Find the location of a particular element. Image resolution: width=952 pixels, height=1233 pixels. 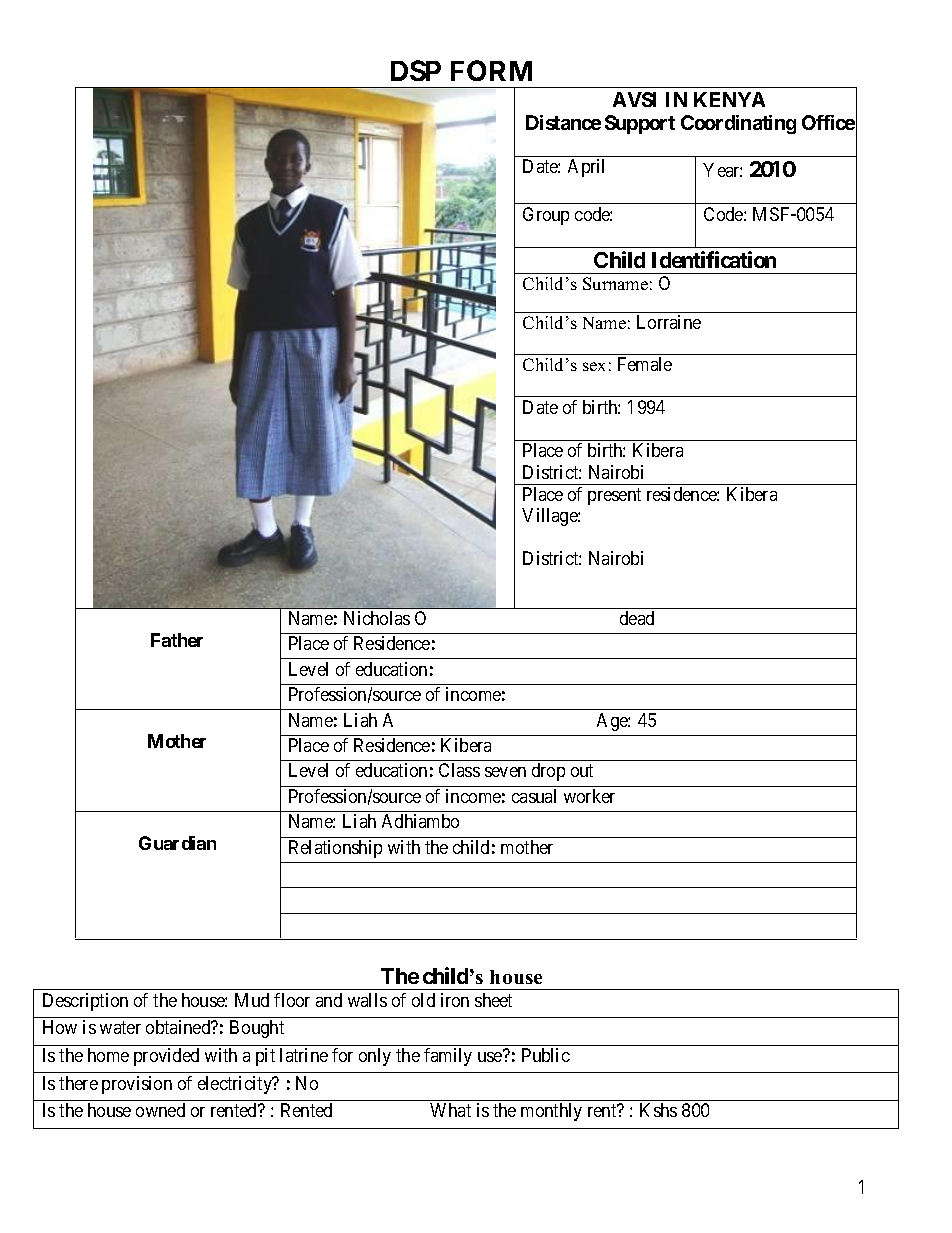

FORM is located at coordinates (491, 70).
